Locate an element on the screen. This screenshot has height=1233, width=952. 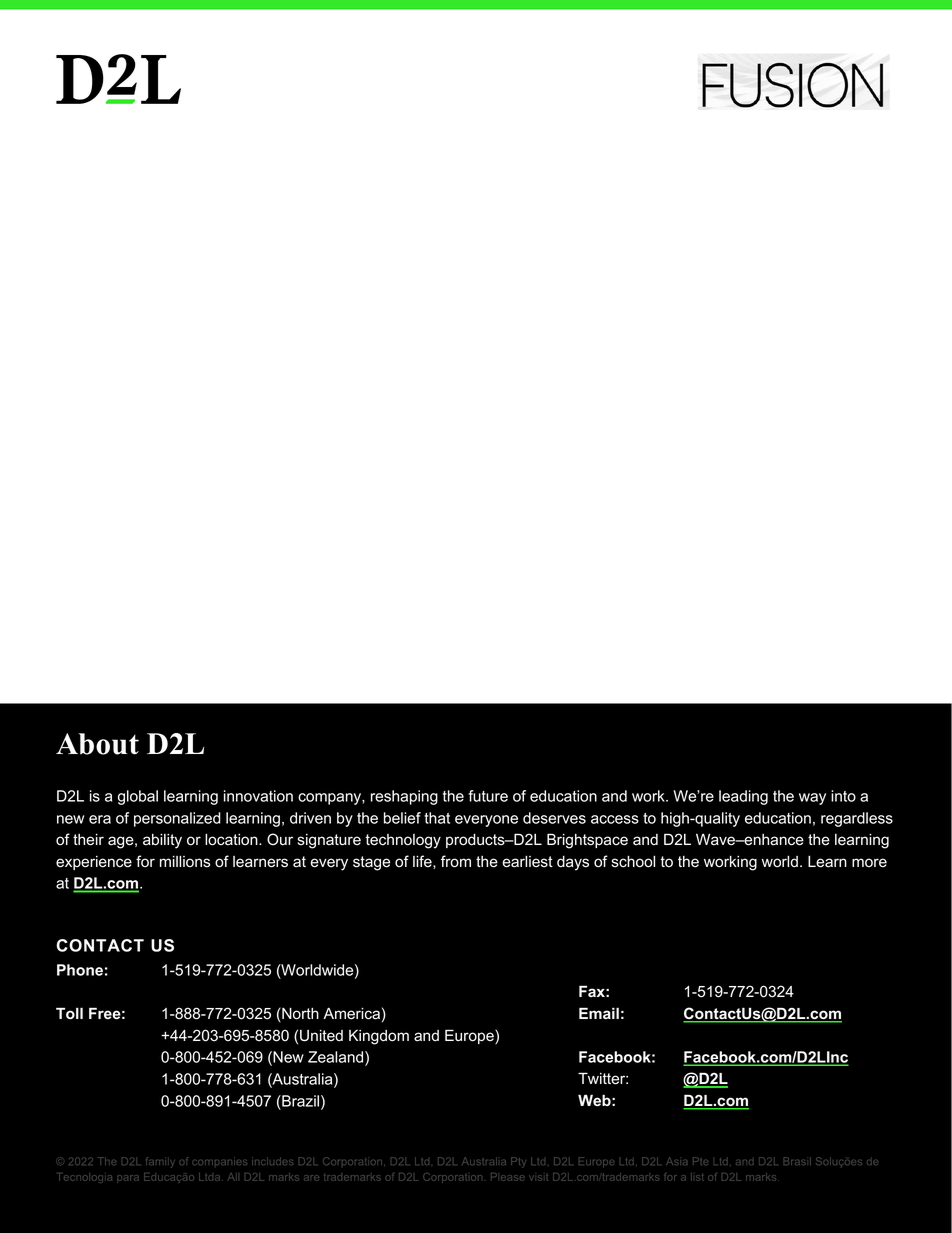
Toll is located at coordinates (69, 1013).
